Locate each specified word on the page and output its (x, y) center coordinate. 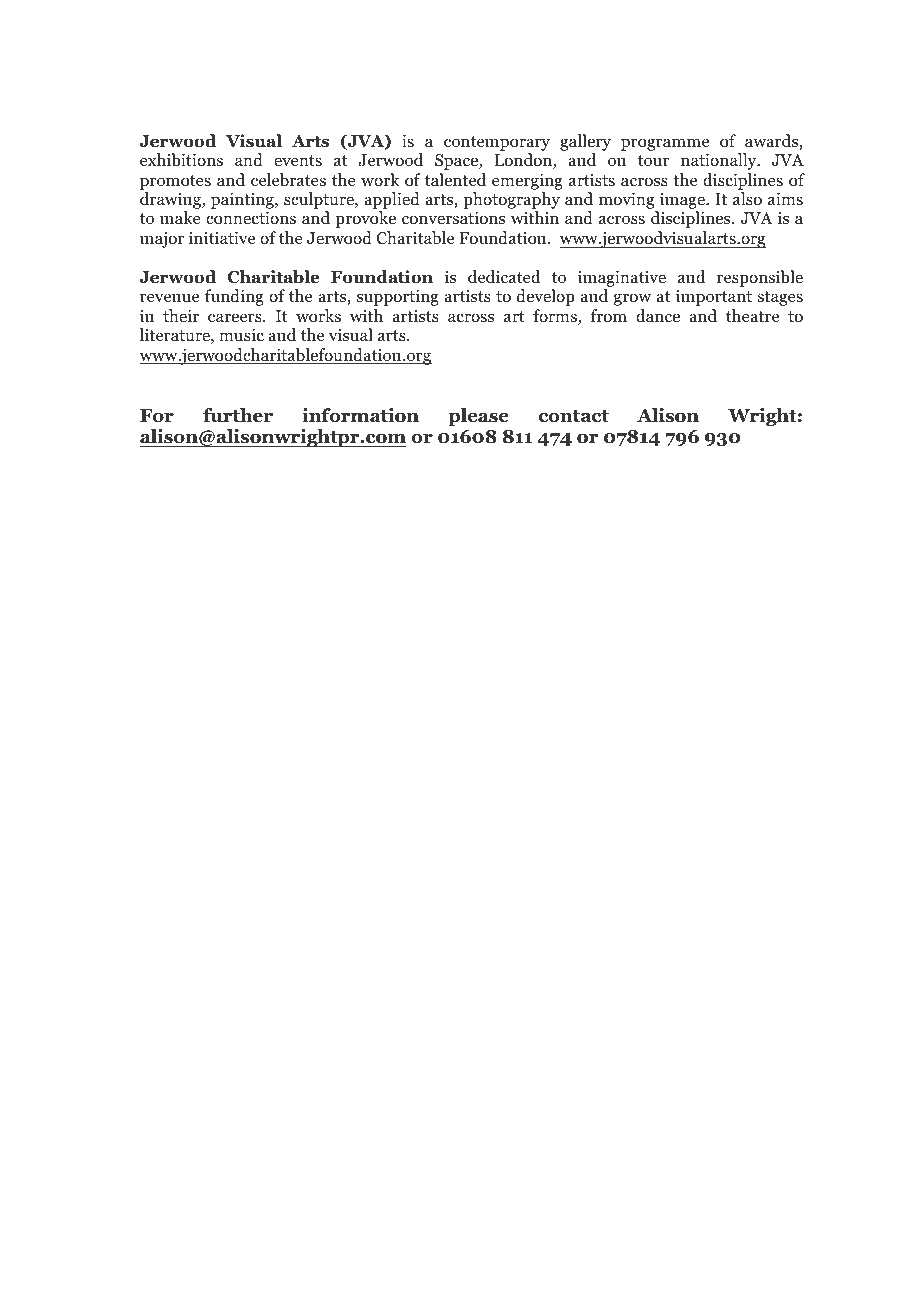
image (682, 202)
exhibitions (181, 160)
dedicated (504, 276)
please (478, 417)
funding (234, 297)
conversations (453, 218)
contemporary (497, 143)
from (608, 316)
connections (251, 218)
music (241, 335)
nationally (720, 161)
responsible (760, 278)
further (238, 415)
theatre (752, 315)
